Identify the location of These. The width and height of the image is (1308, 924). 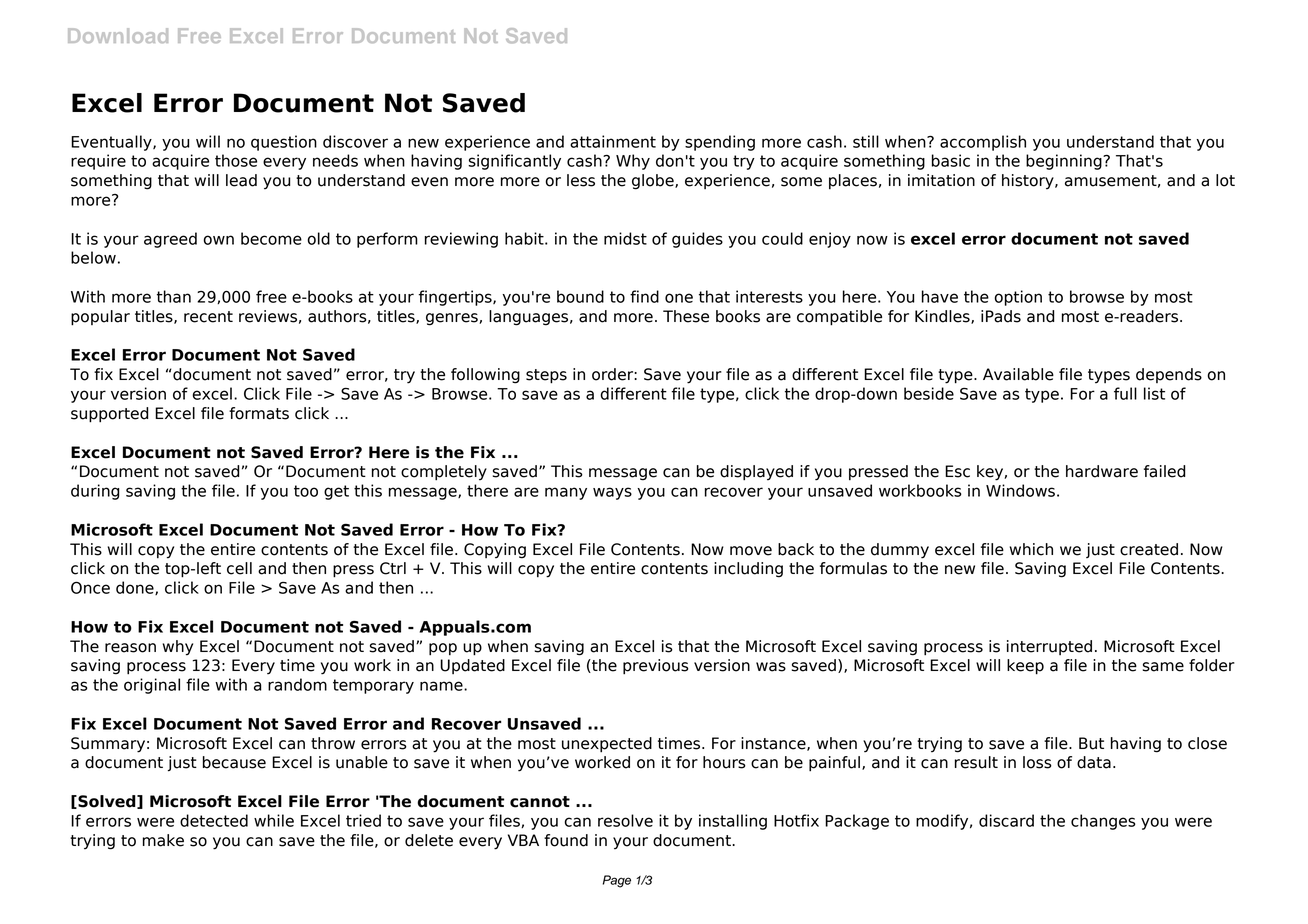
(686, 316).
